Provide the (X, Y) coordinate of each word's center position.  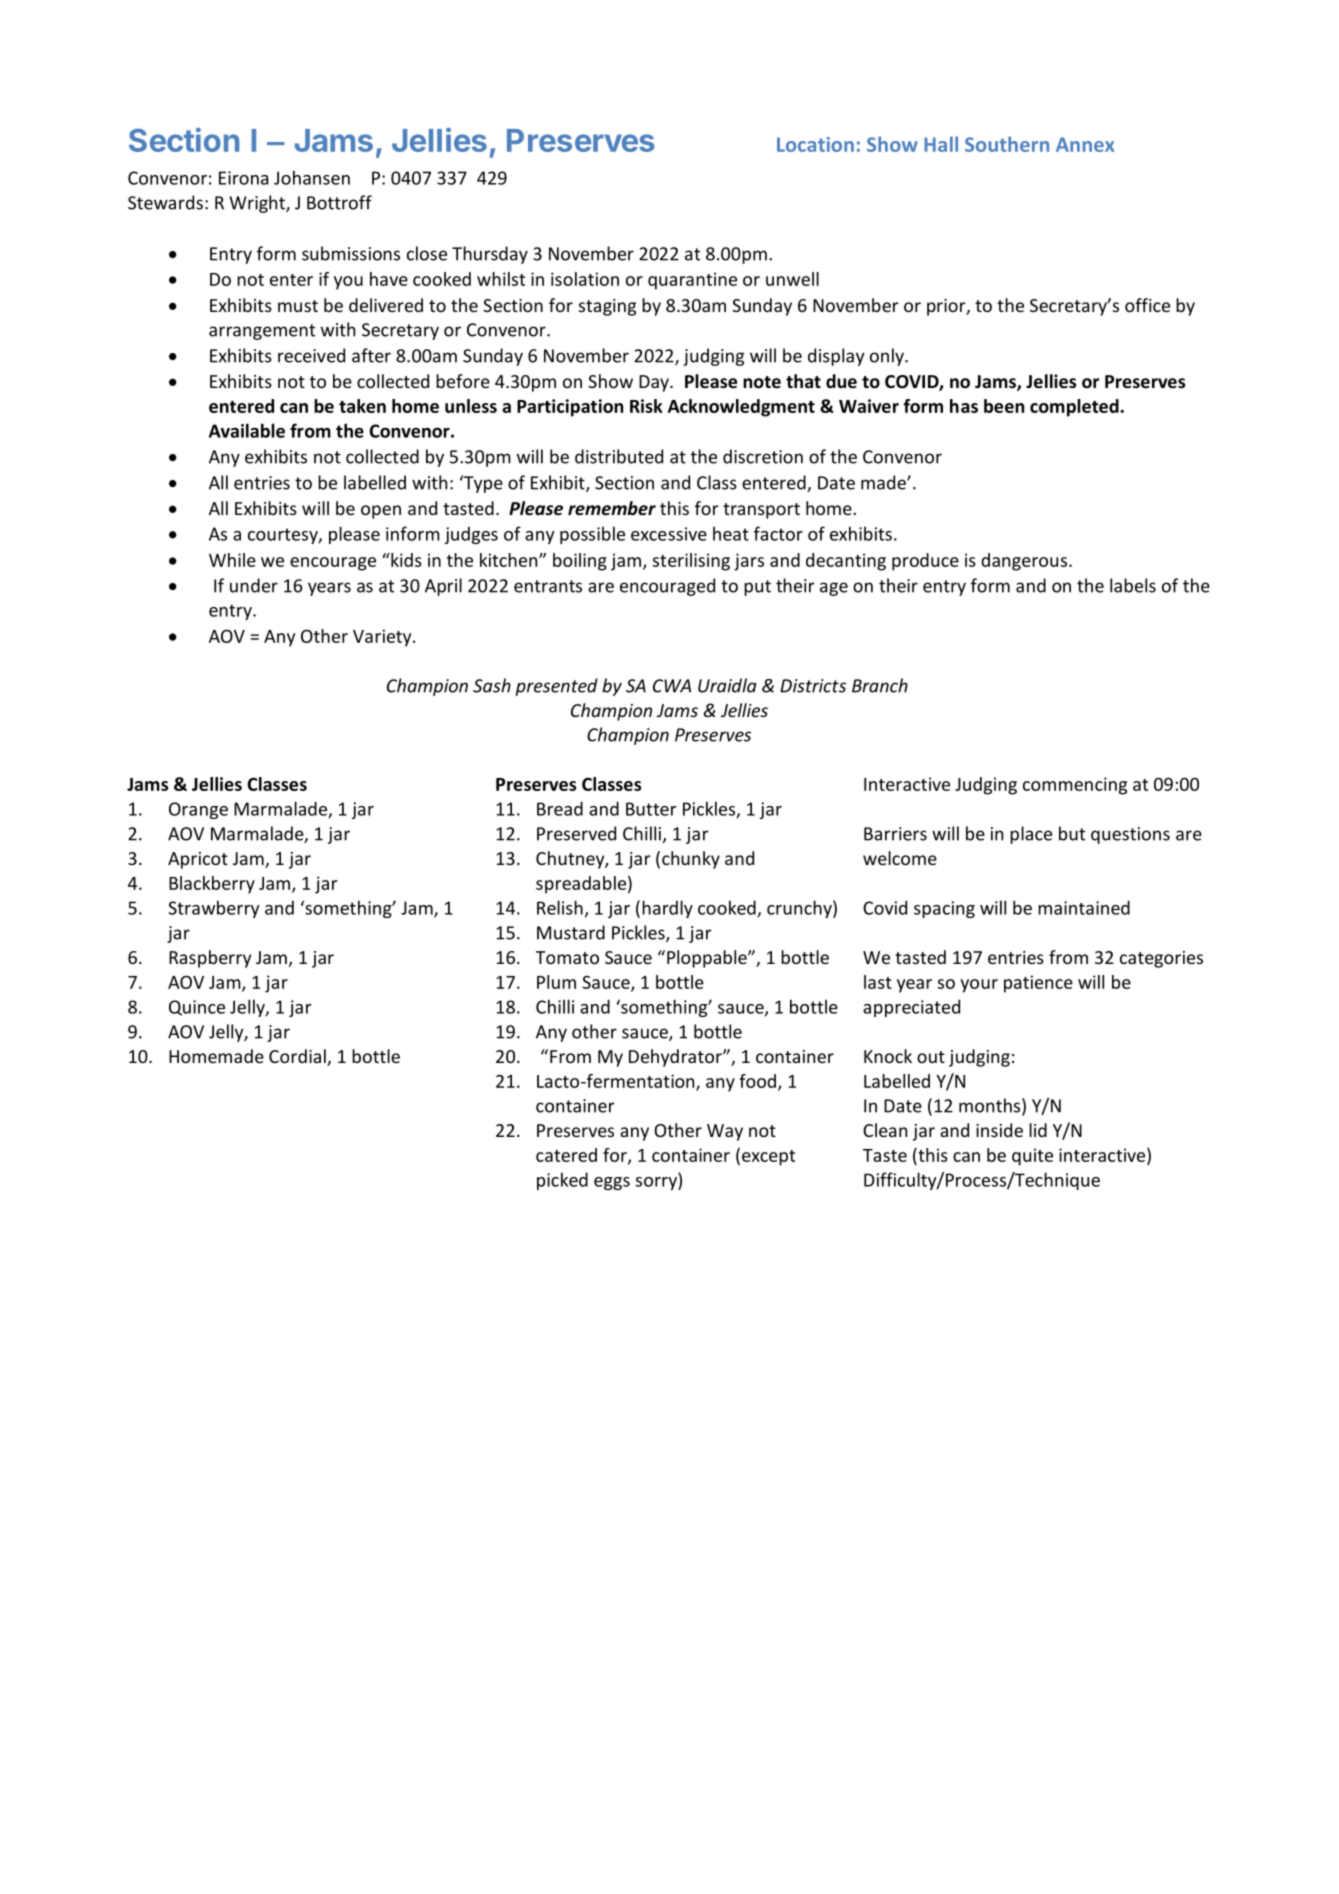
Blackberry (212, 885)
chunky (691, 860)
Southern (1007, 144)
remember (612, 508)
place (1031, 835)
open (381, 512)
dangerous (1024, 562)
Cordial (298, 1057)
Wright (258, 204)
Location (815, 144)
